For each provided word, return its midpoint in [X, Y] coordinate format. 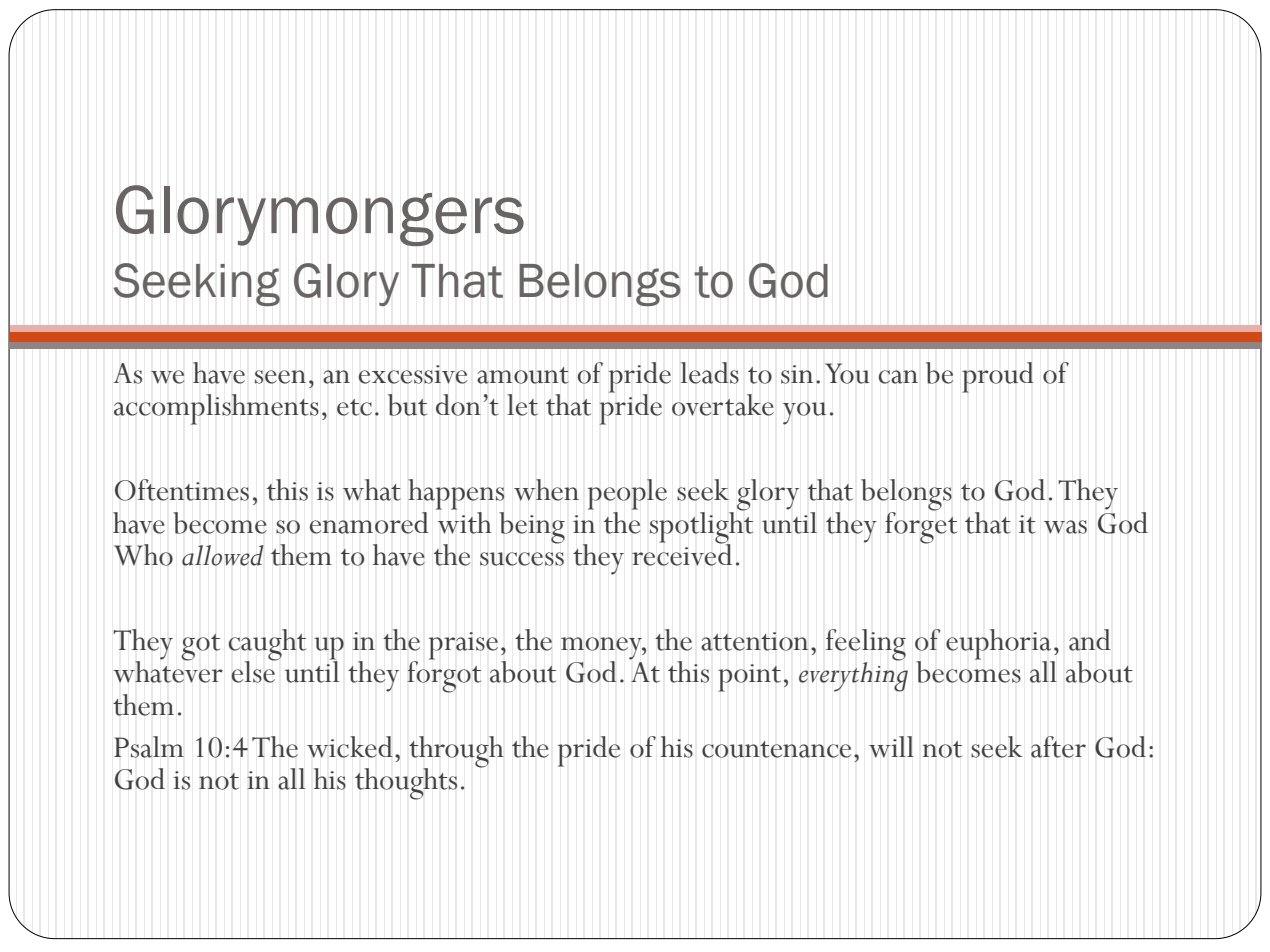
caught [267, 646]
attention [755, 641]
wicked [350, 747]
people [627, 494]
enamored [369, 523]
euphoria [1000, 645]
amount [523, 375]
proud [998, 377]
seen [280, 377]
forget [921, 526]
